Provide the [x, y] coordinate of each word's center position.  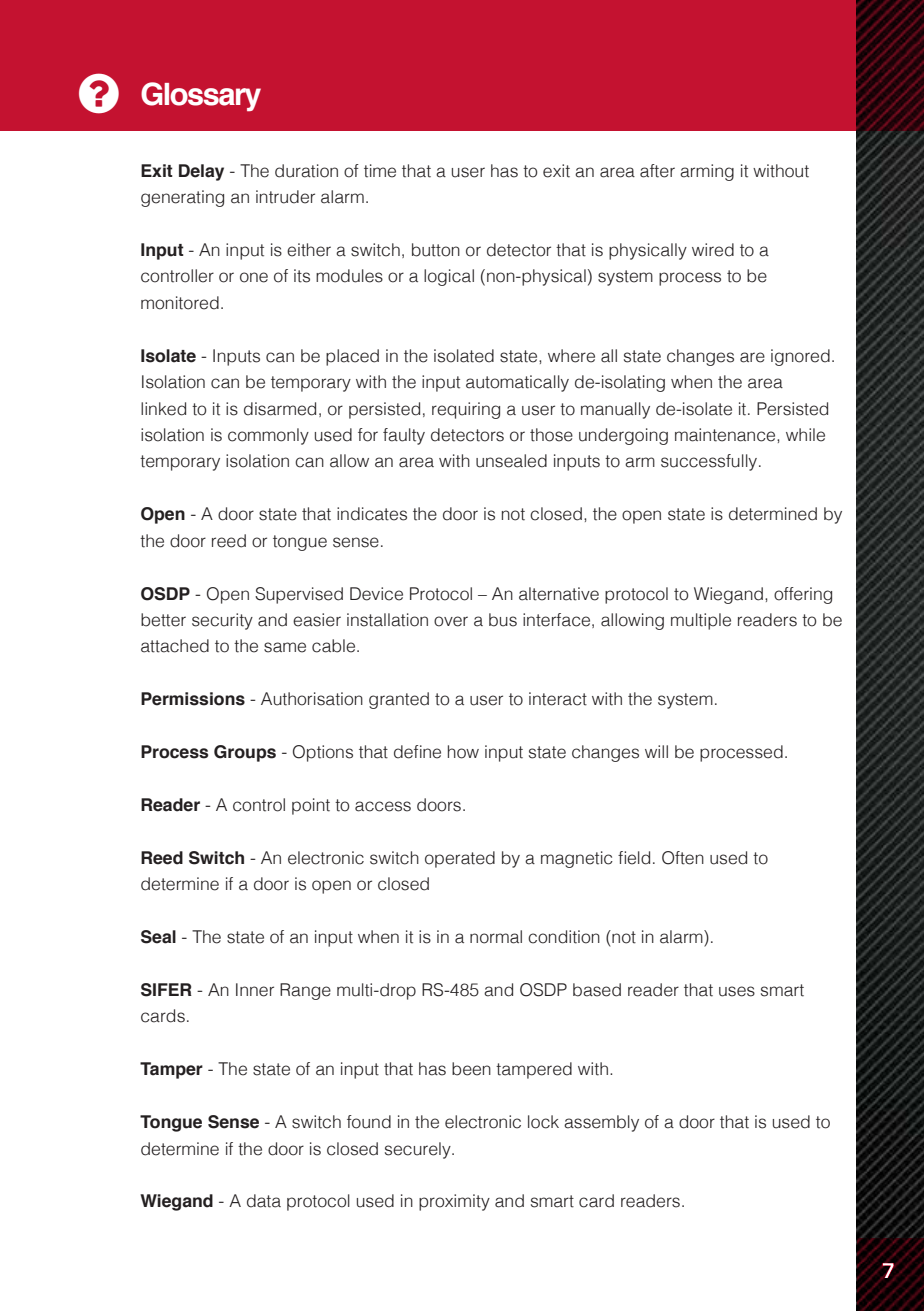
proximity [454, 1202]
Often [683, 858]
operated [460, 859]
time [380, 171]
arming [707, 172]
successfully [710, 462]
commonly [268, 436]
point [311, 806]
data [264, 1201]
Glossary [201, 97]
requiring [466, 410]
